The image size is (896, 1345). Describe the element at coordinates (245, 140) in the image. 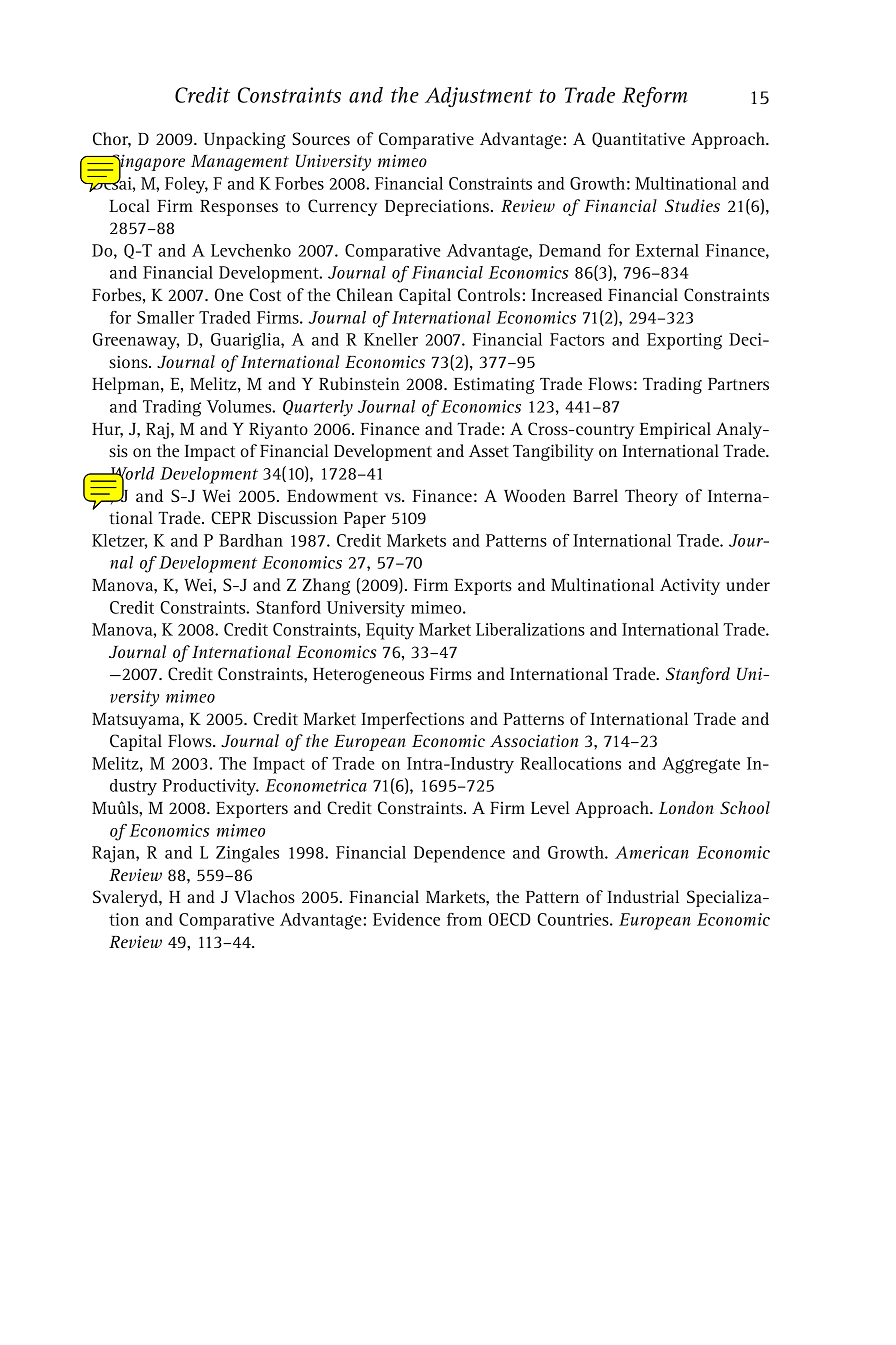

I see `Unpacking` at that location.
